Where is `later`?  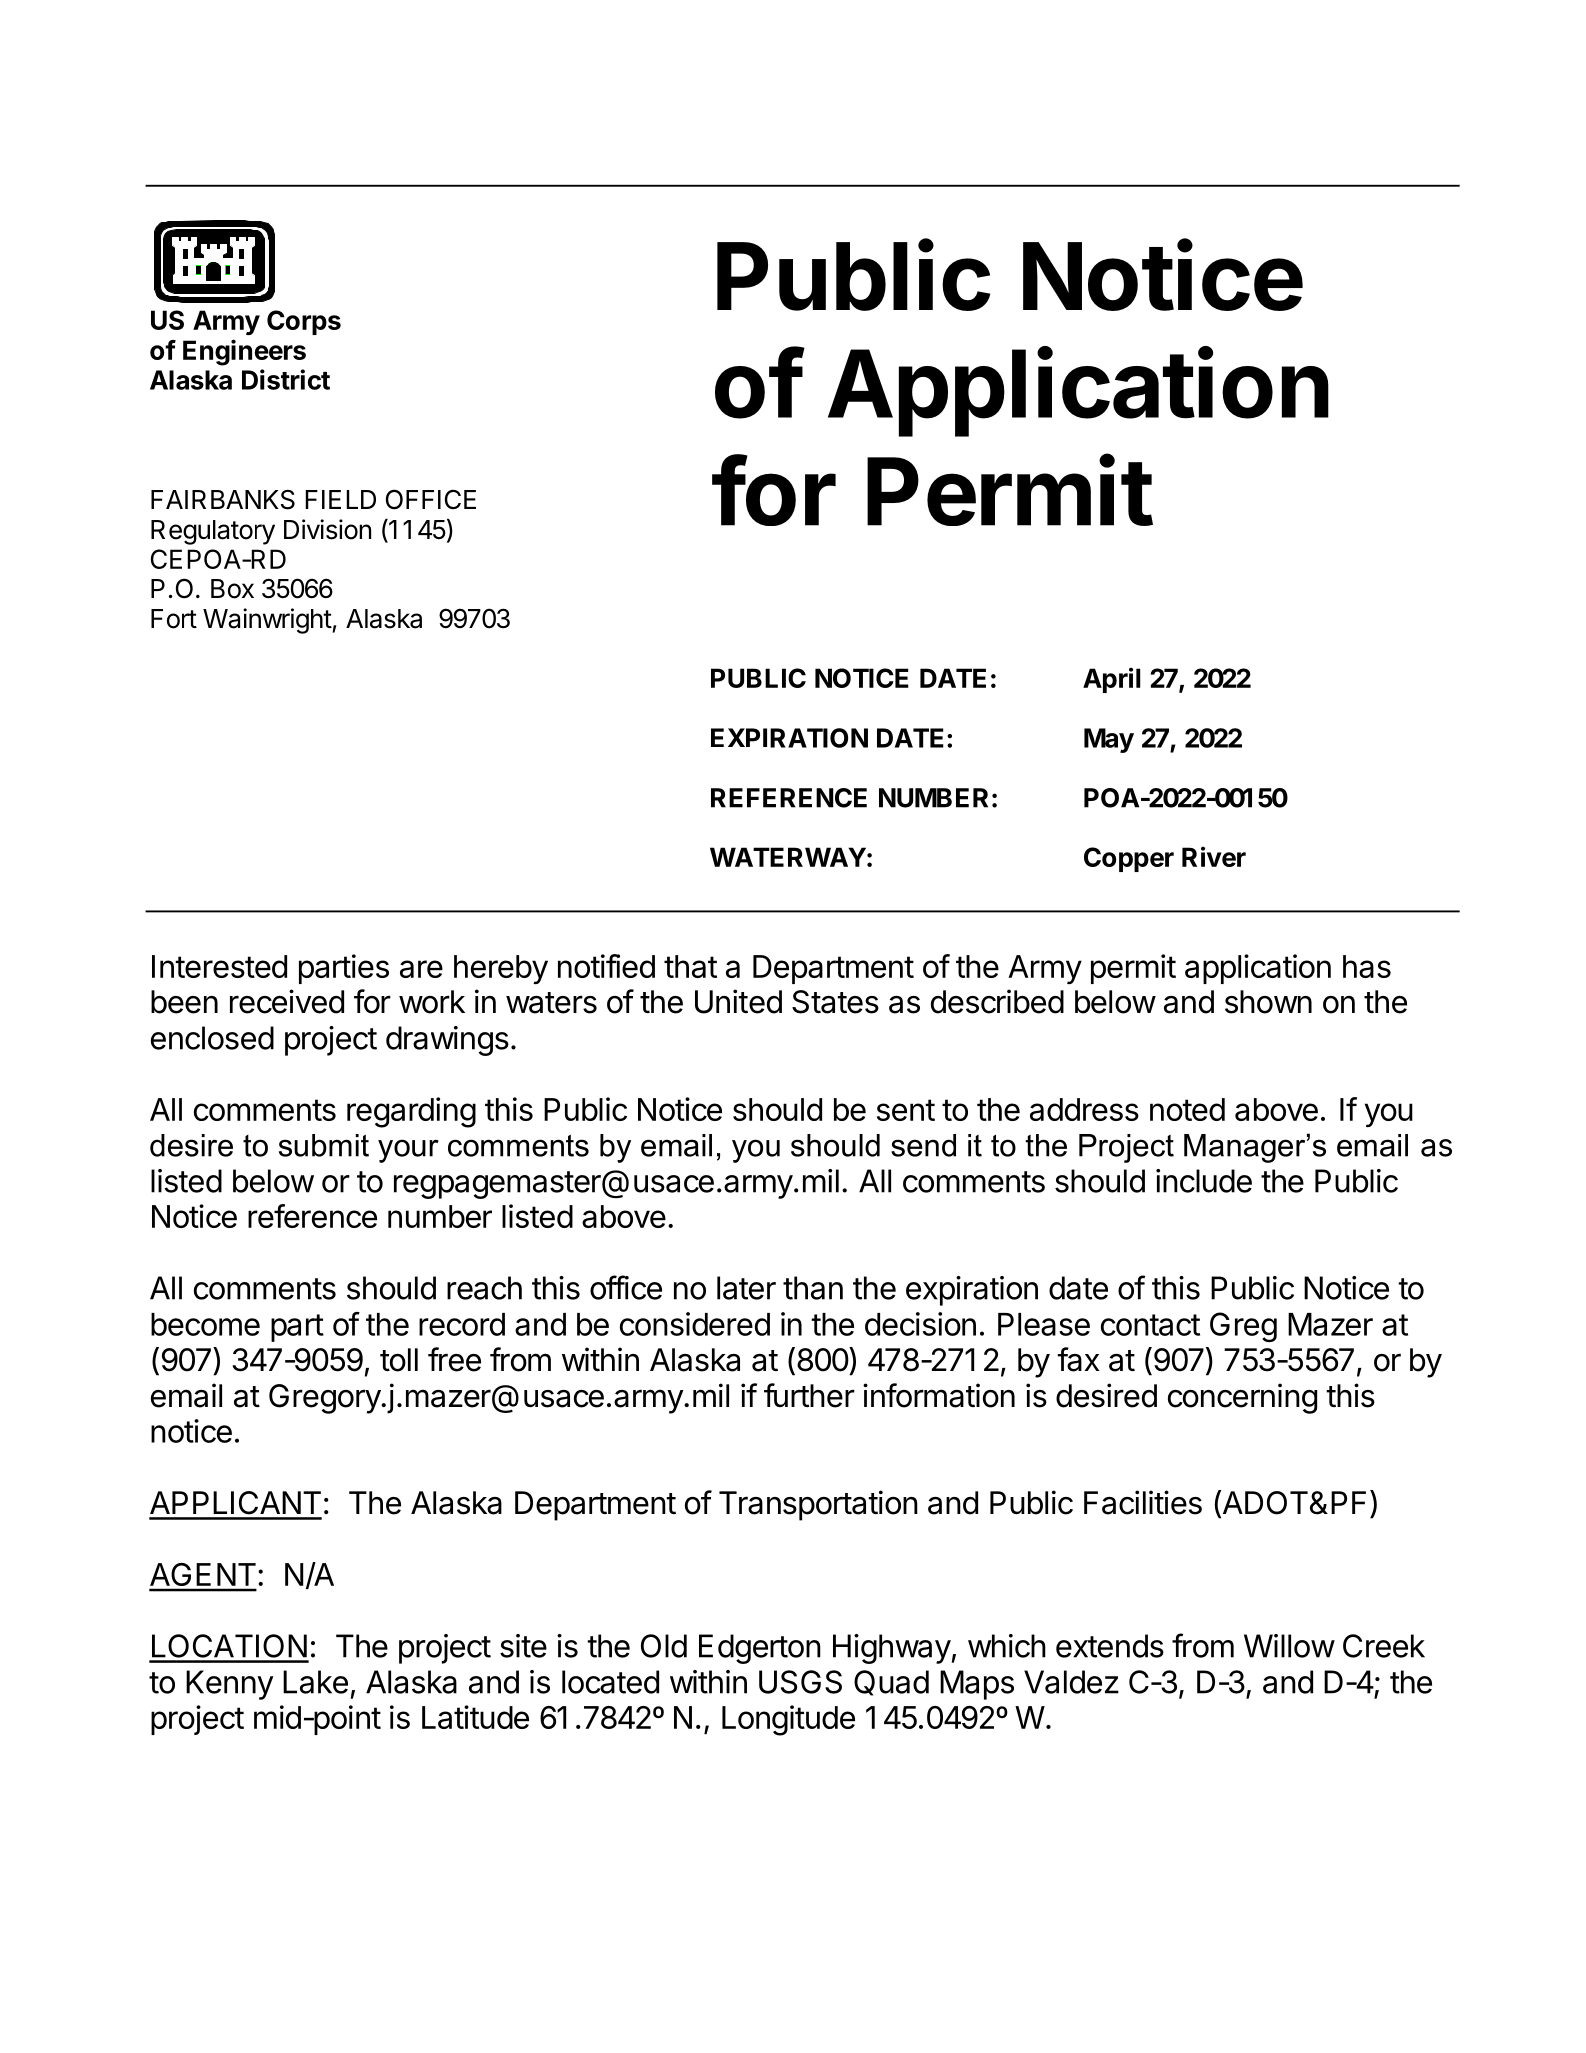
later is located at coordinates (746, 1288).
